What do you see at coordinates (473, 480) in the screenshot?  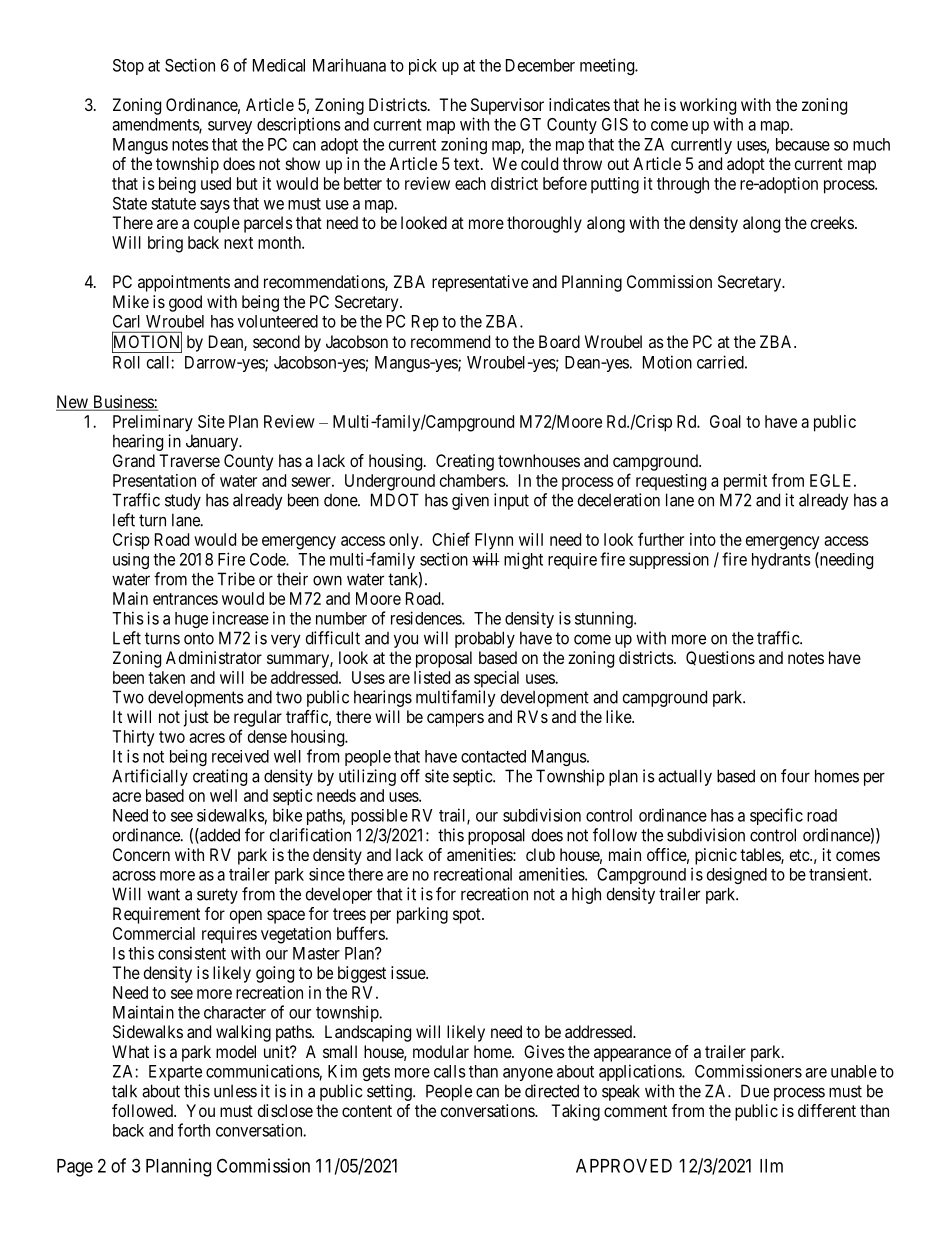 I see `chambers` at bounding box center [473, 480].
